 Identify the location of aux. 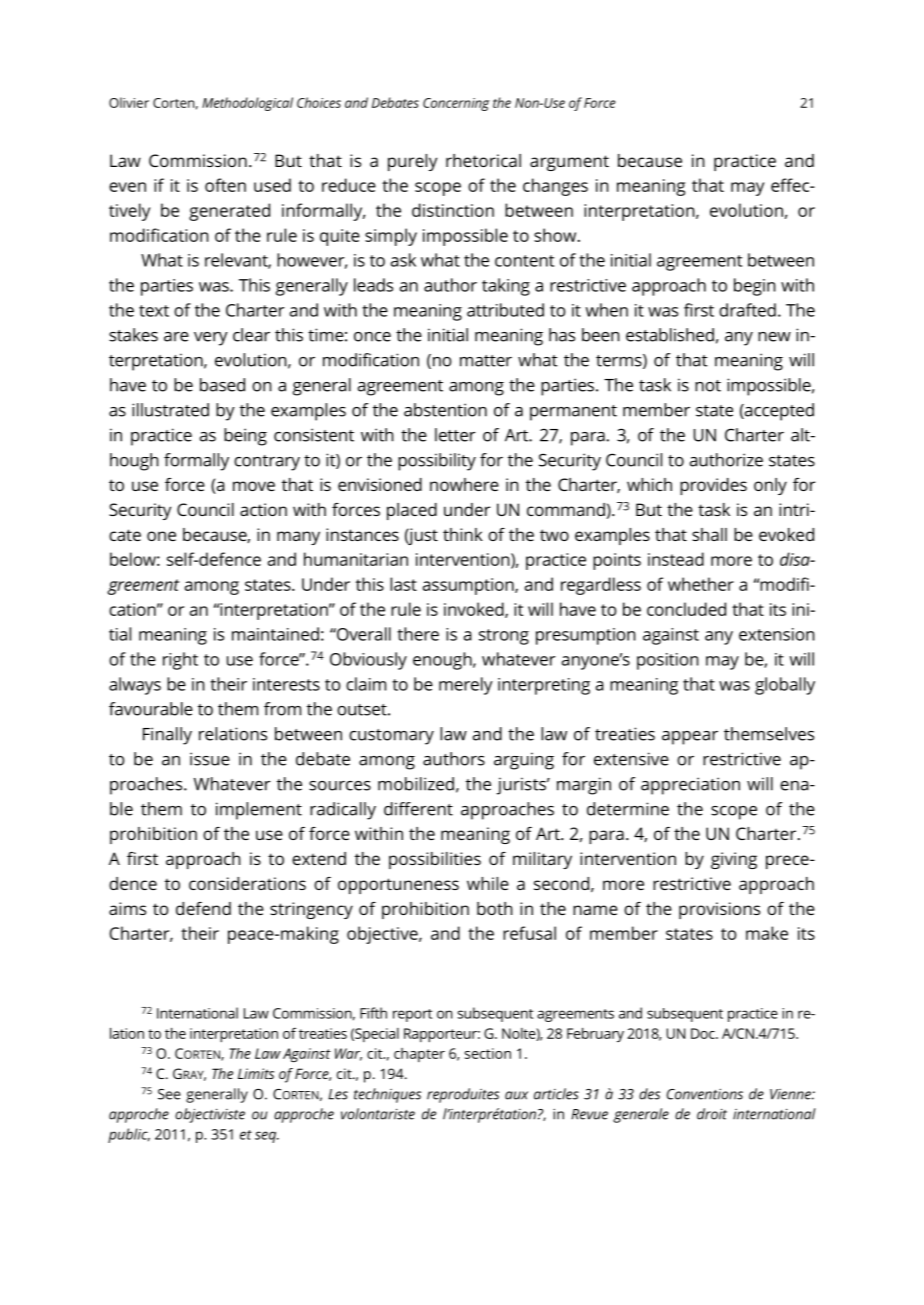
(516, 1095).
